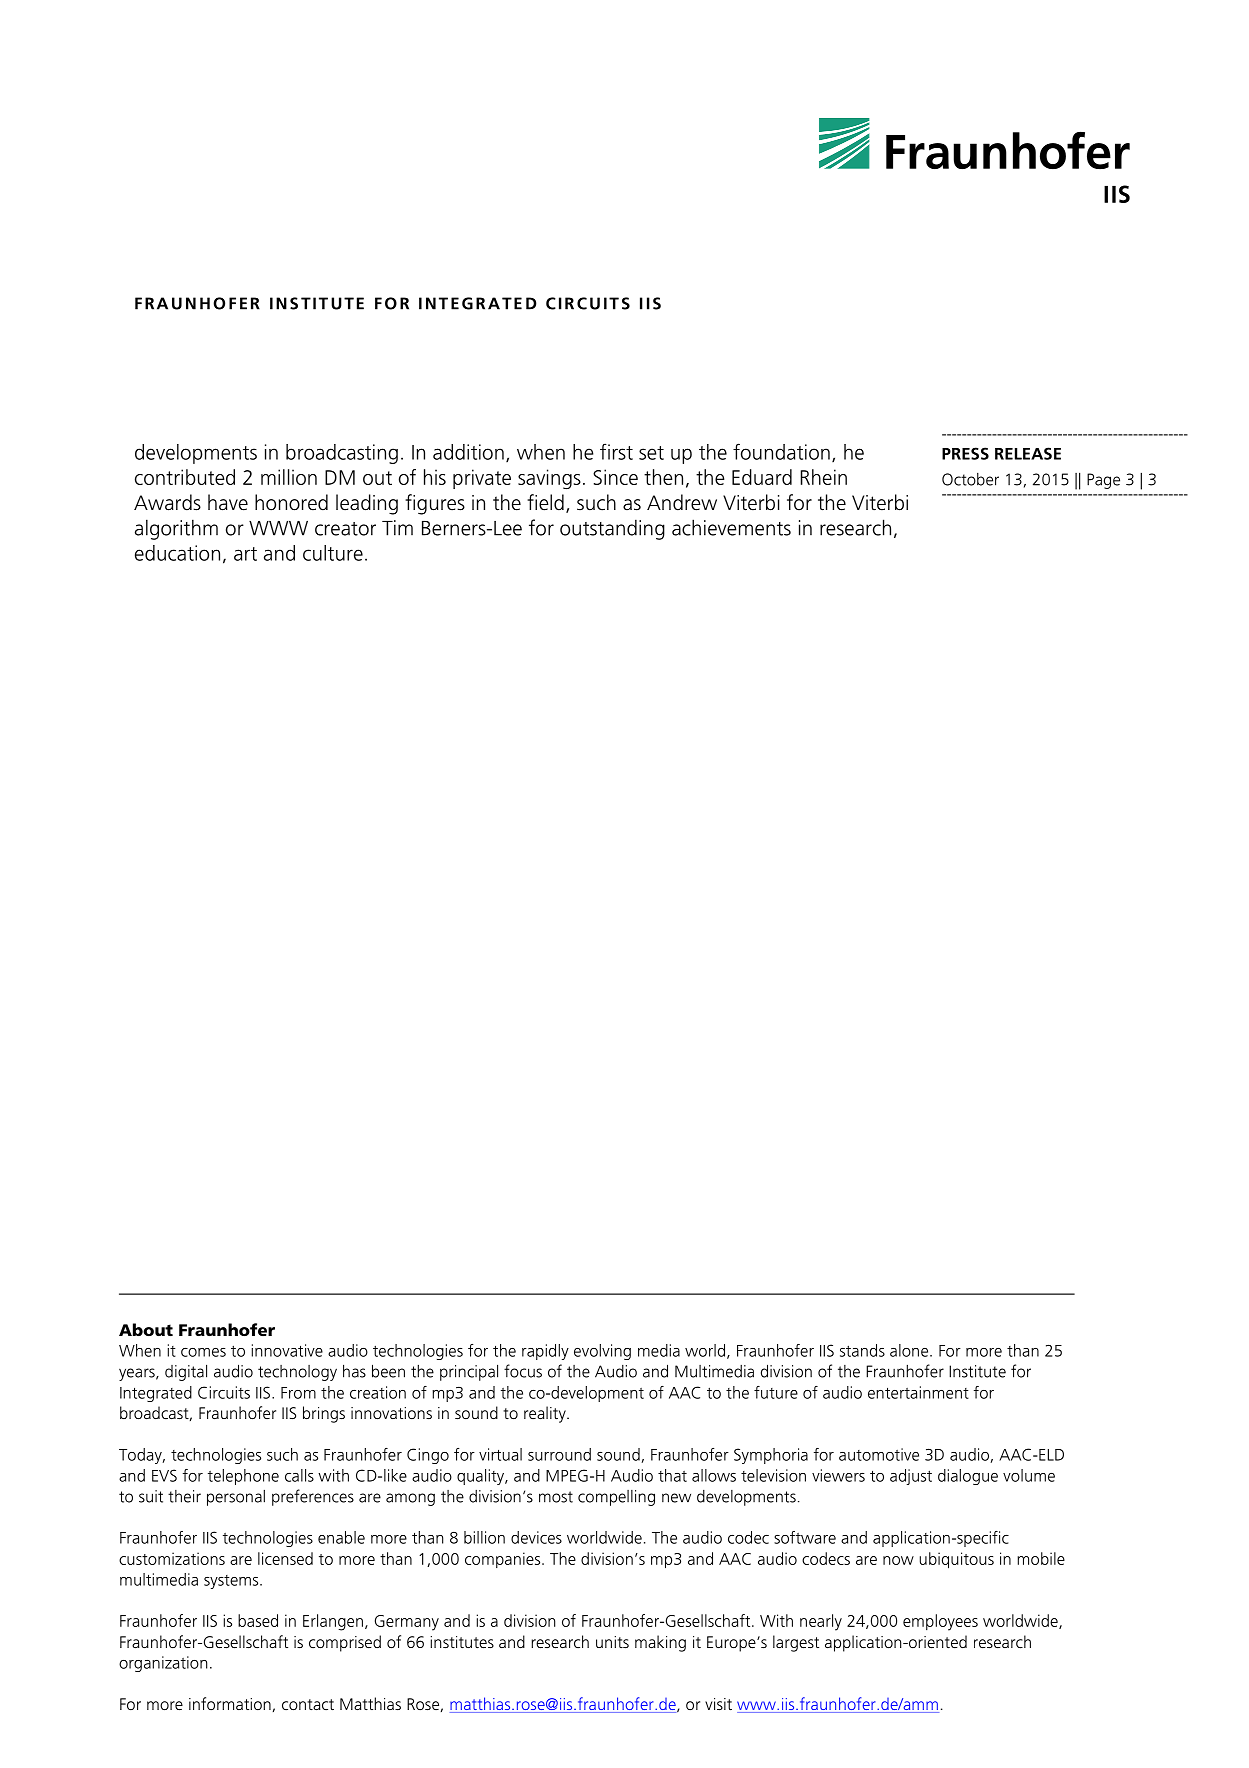 This image has width=1249, height=1768. Describe the element at coordinates (230, 1703) in the image. I see `information` at that location.
